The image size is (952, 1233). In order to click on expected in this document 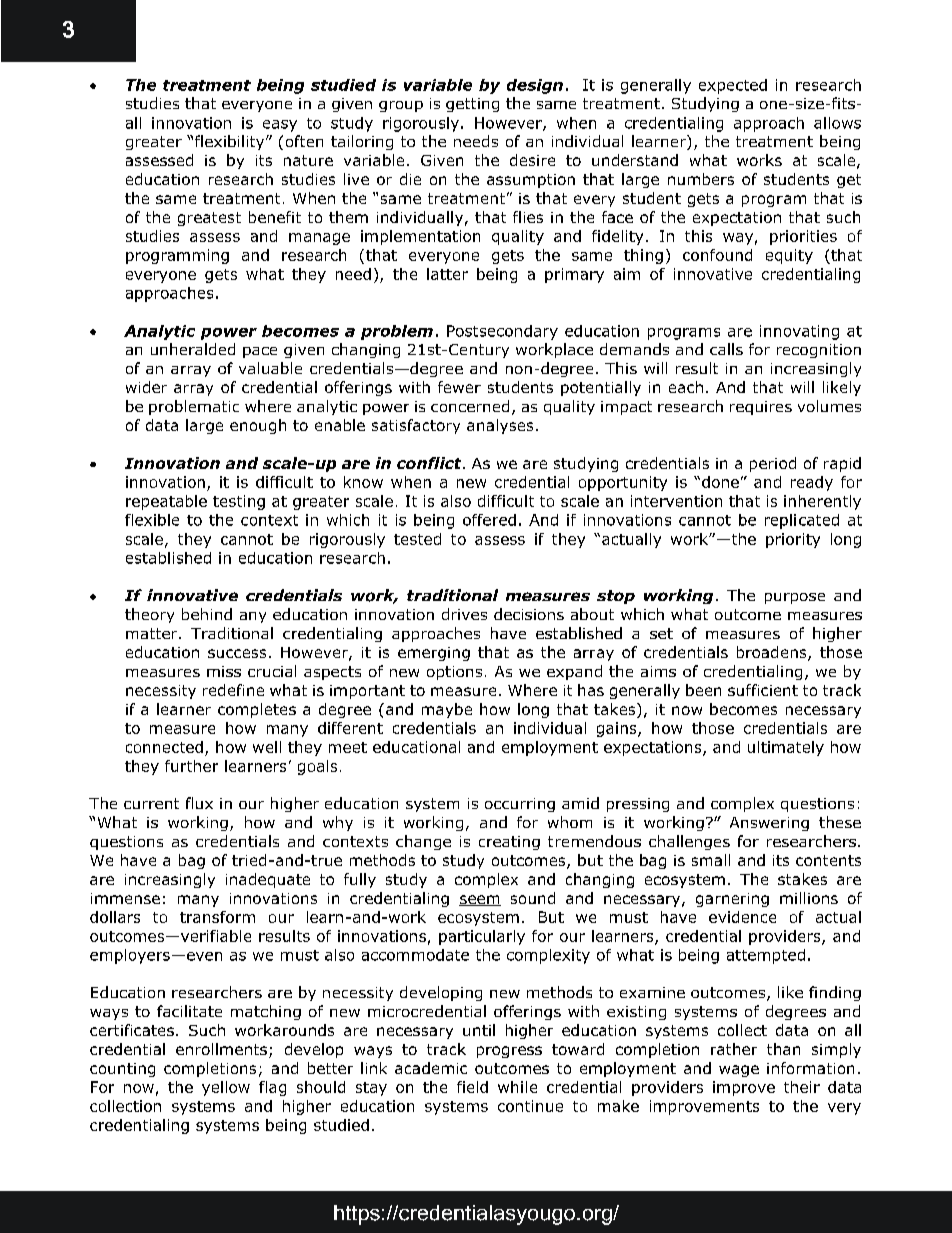, I will do `click(733, 86)`.
